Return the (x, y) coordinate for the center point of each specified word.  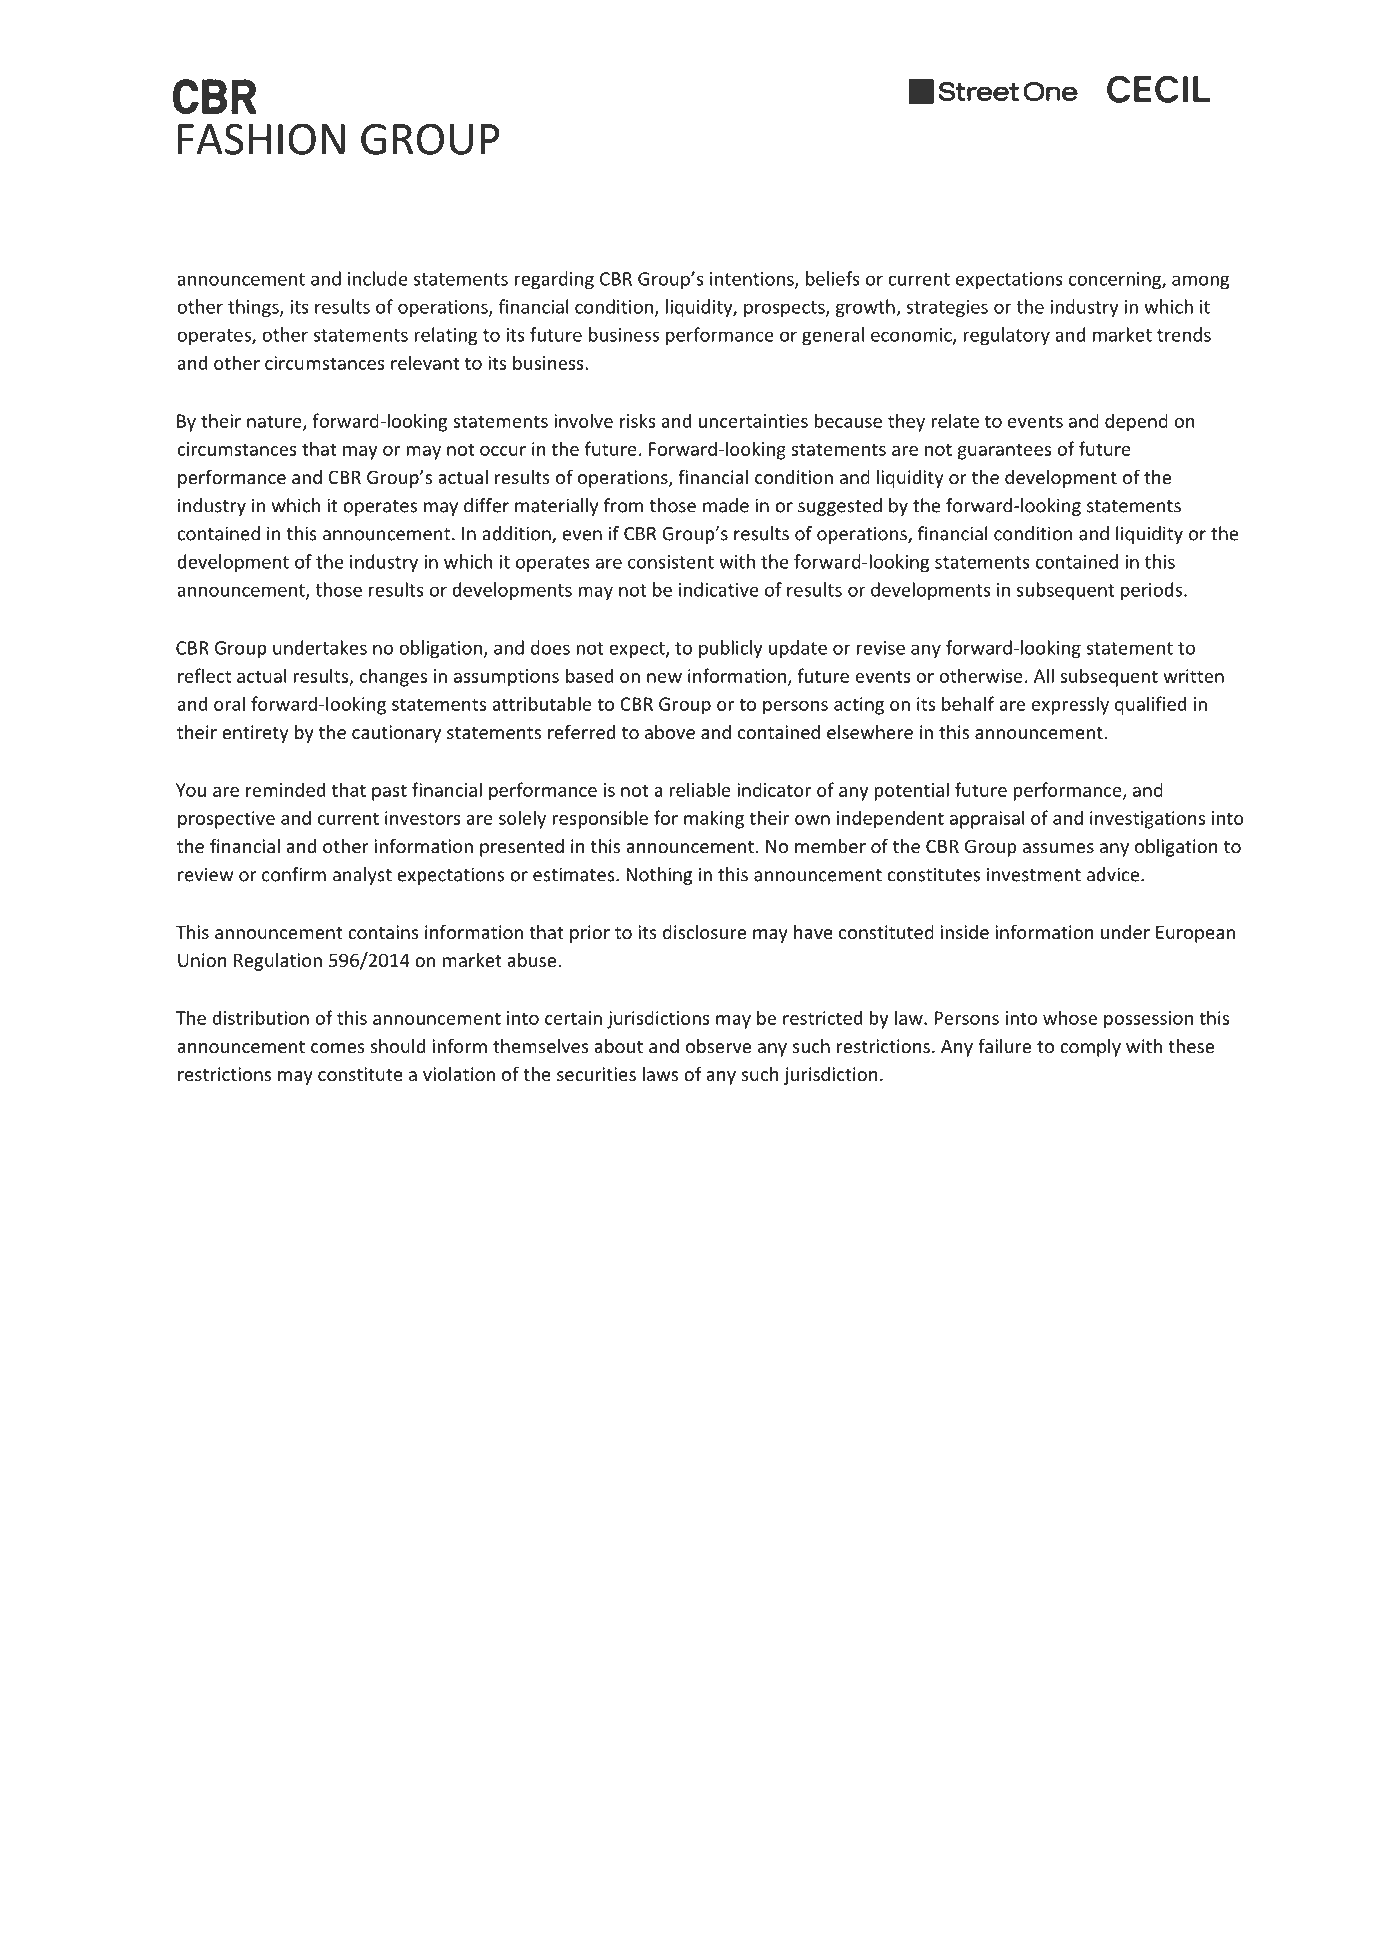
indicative (719, 589)
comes (338, 1048)
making (714, 819)
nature (275, 422)
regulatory (1007, 336)
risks (638, 420)
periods (1151, 591)
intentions (753, 280)
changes (393, 677)
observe (718, 1046)
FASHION (261, 139)
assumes (1058, 848)
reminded (285, 789)
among (1200, 282)
